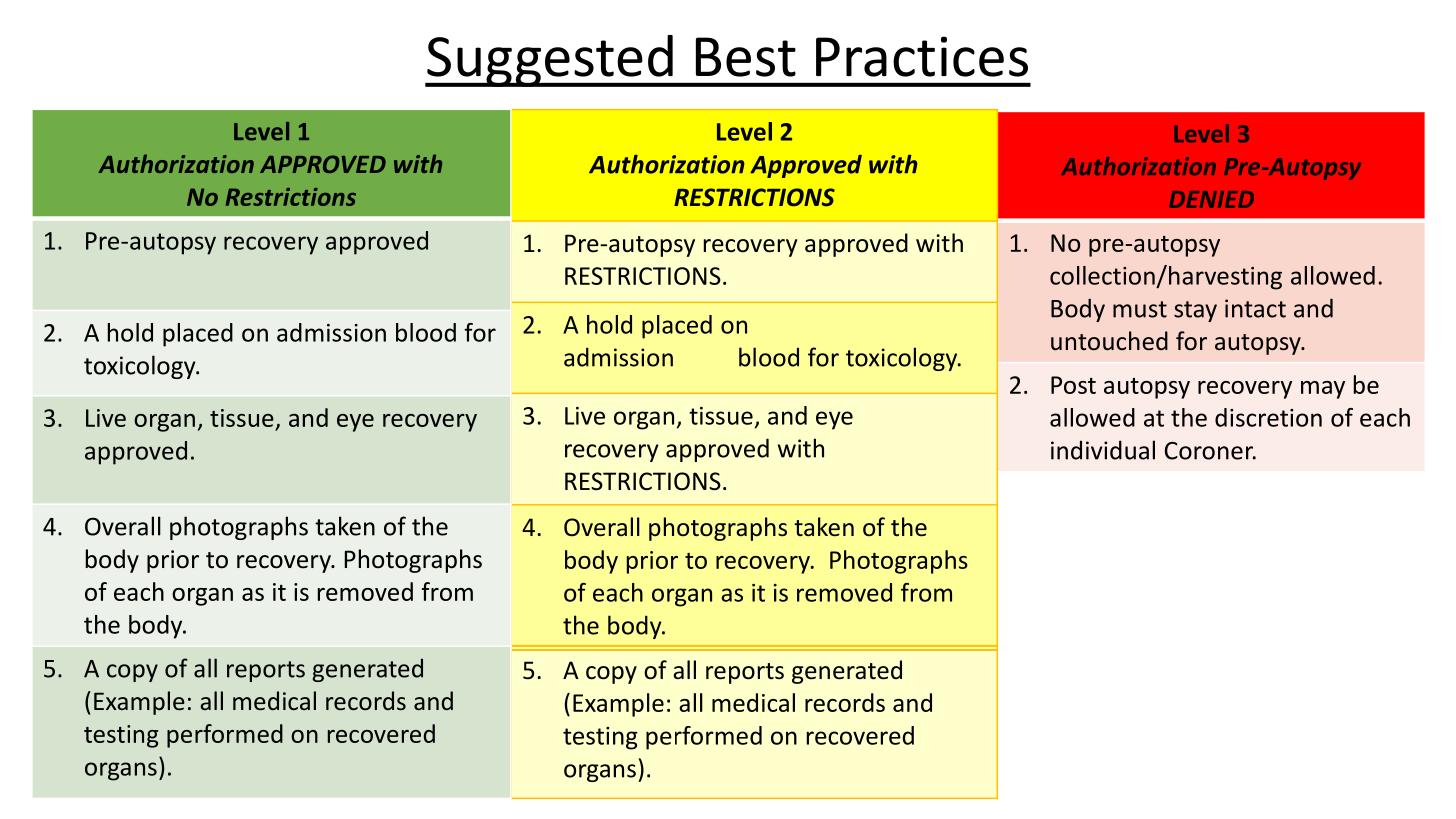 This screenshot has height=819, width=1456. Describe the element at coordinates (1103, 450) in the screenshot. I see `individual` at that location.
